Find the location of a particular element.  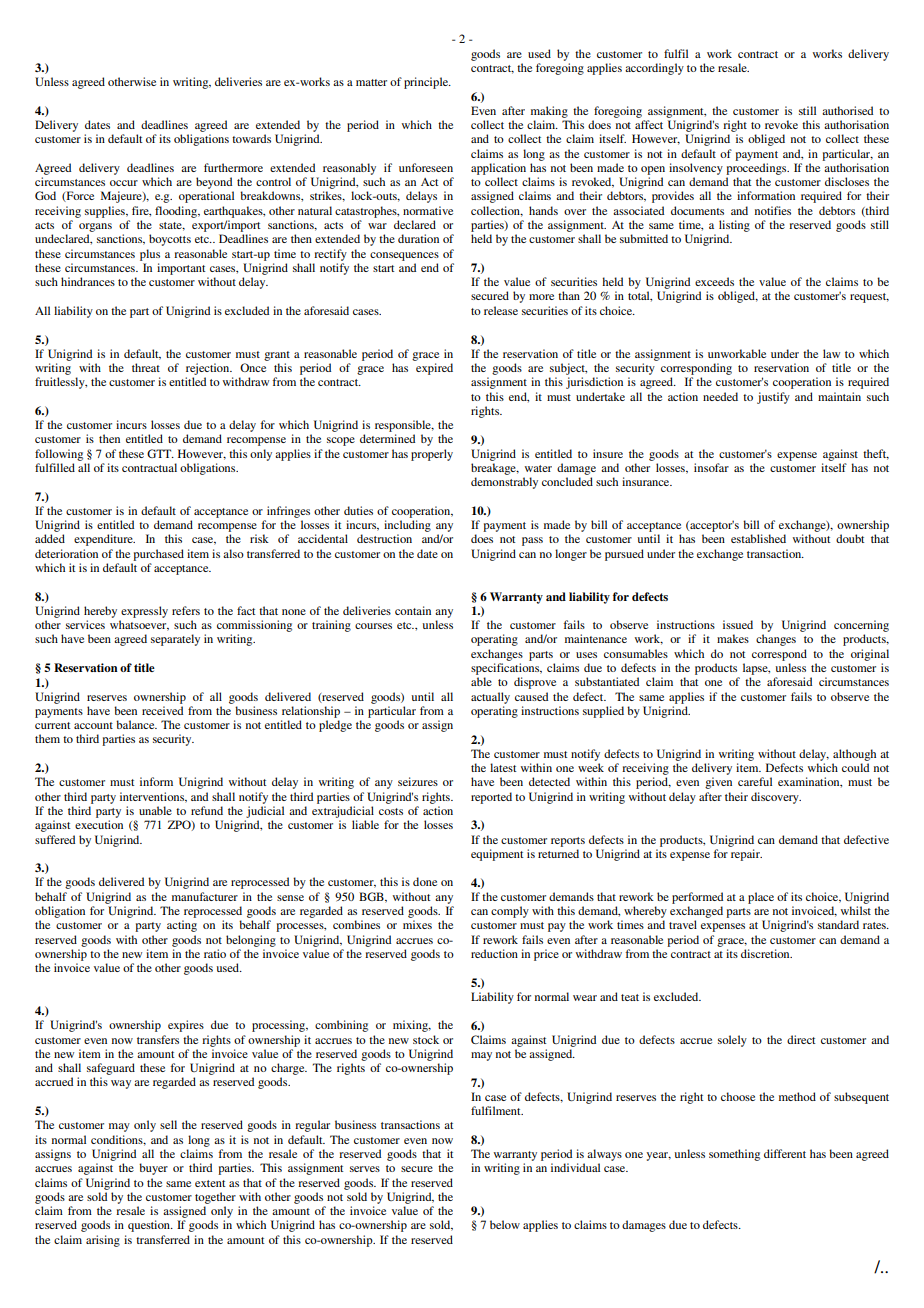

occur is located at coordinates (124, 183).
